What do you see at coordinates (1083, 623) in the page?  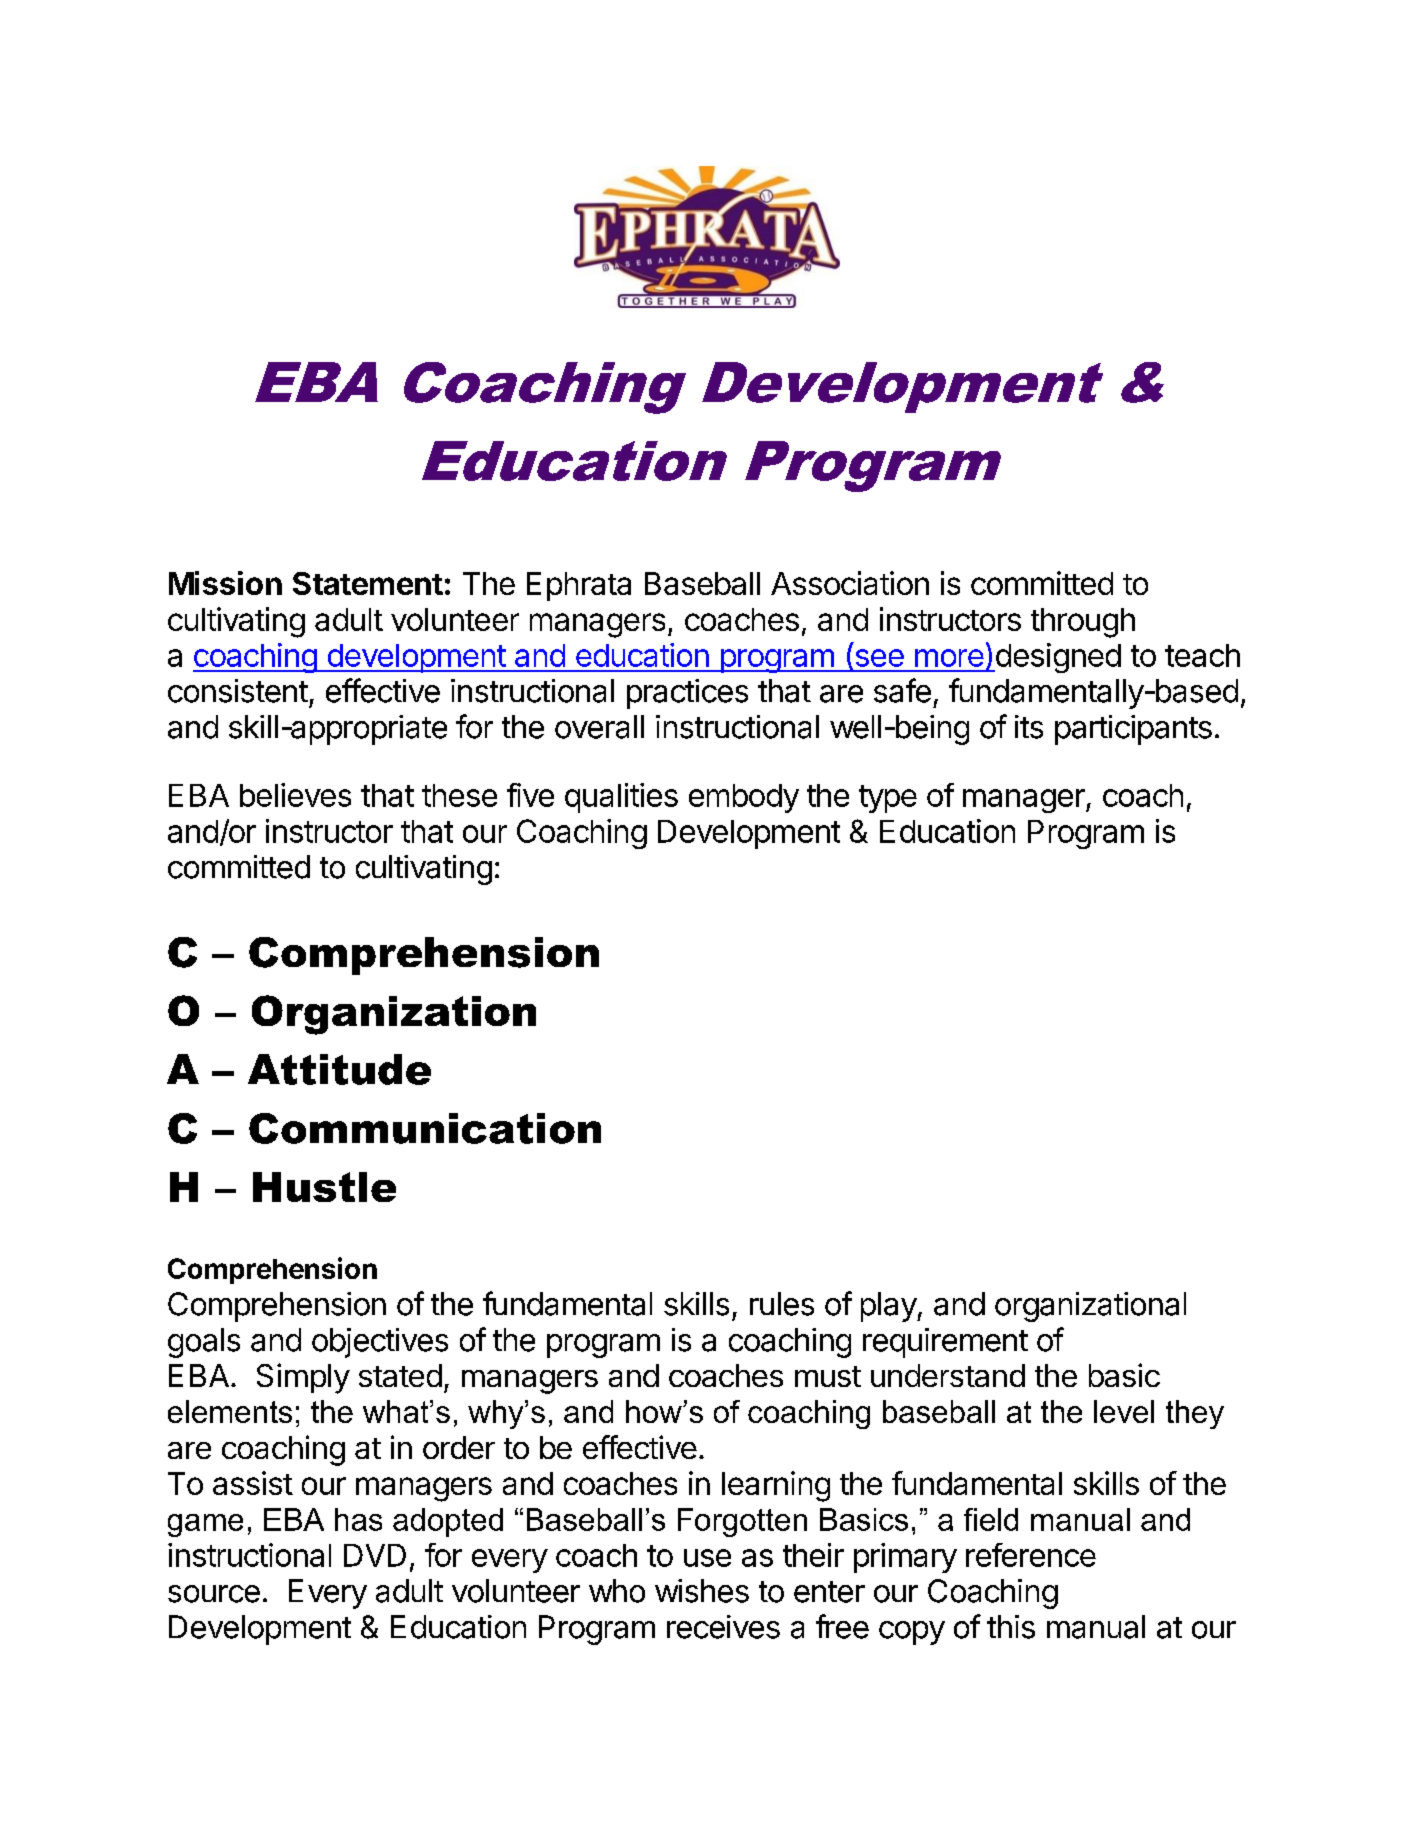 I see `through` at bounding box center [1083, 623].
